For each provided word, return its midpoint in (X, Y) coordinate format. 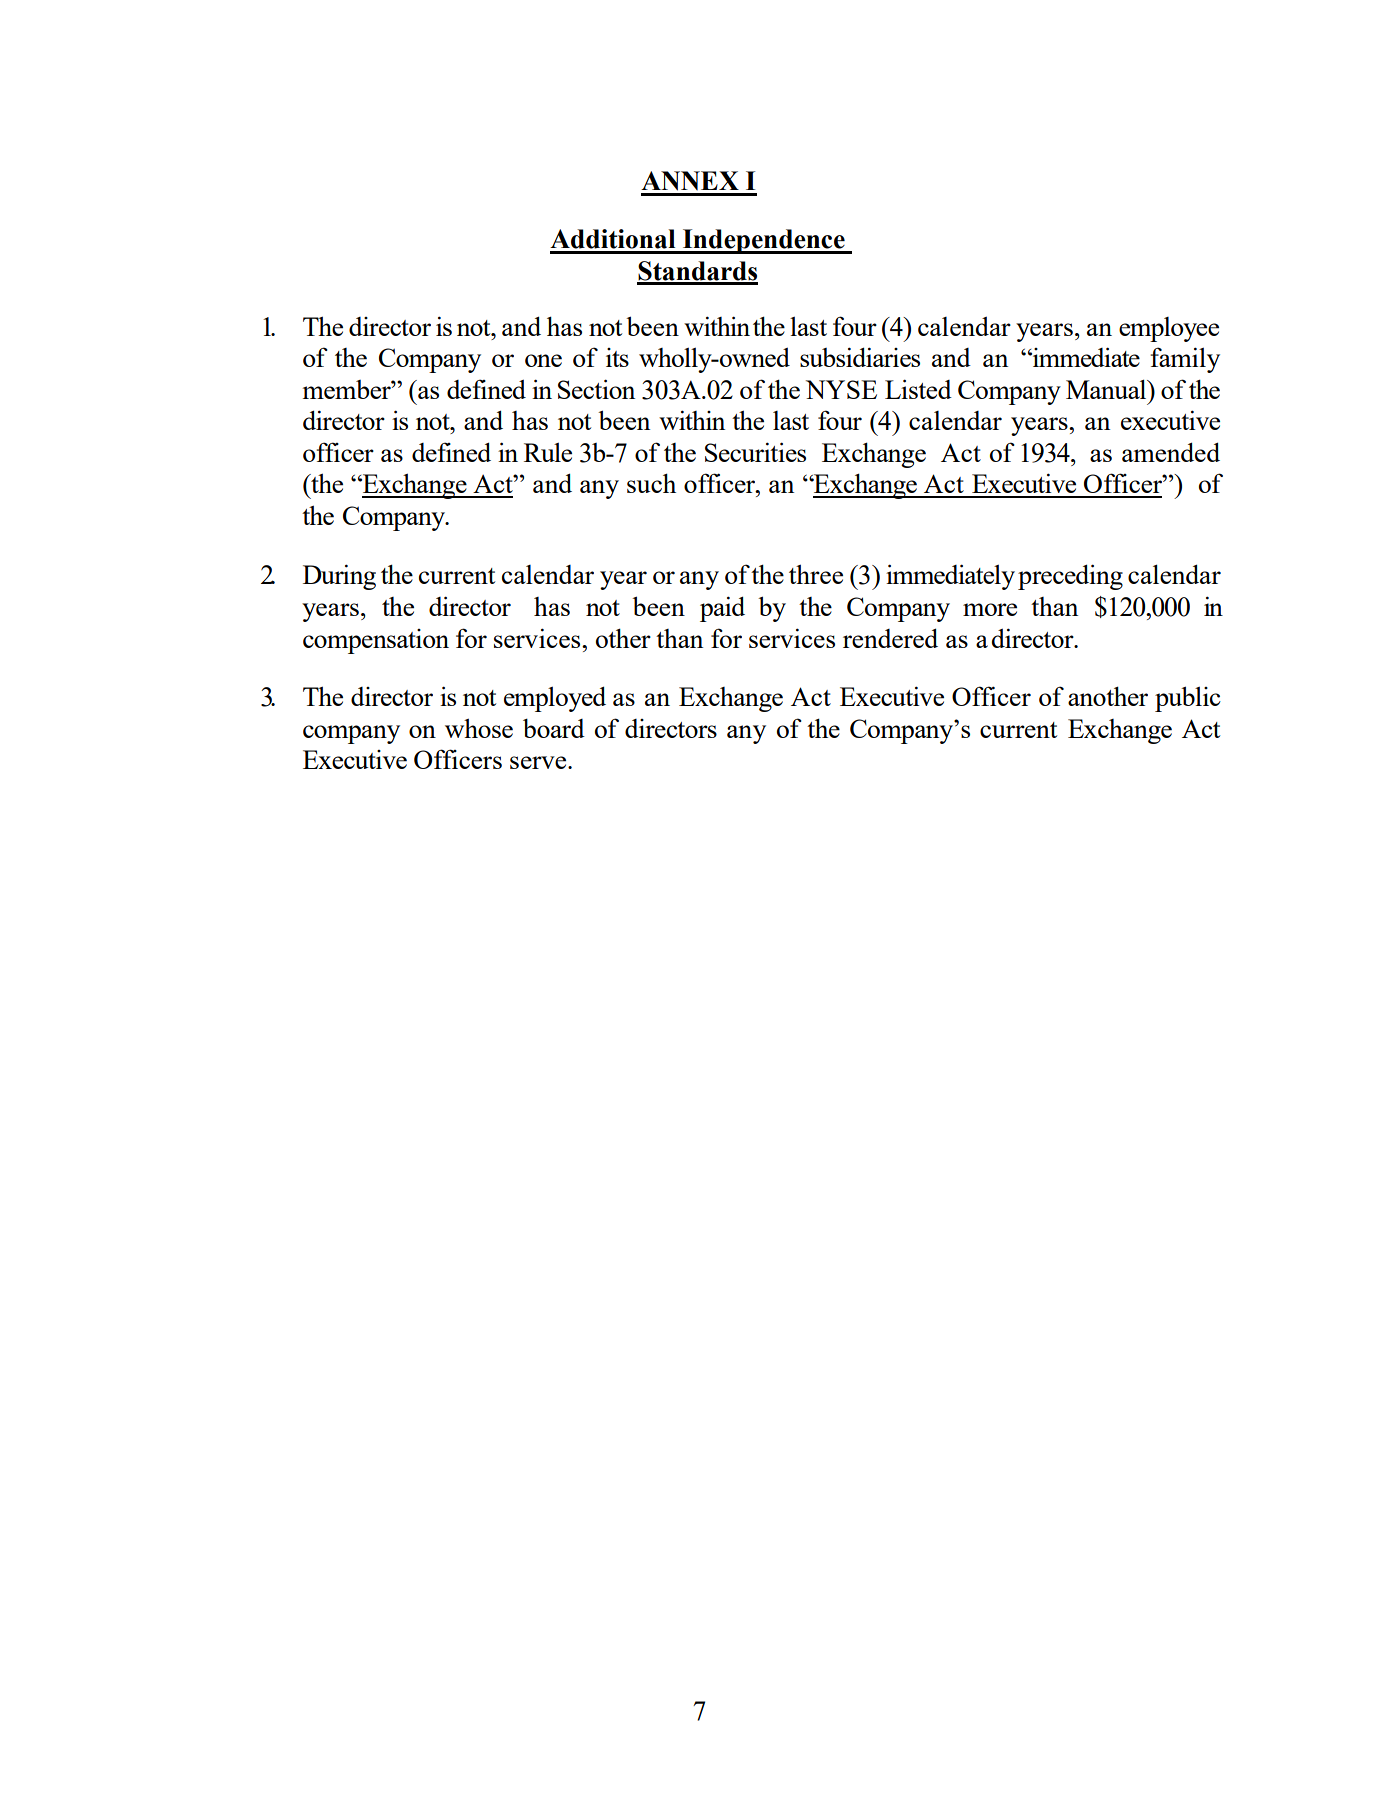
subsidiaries (860, 357)
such (651, 483)
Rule (548, 452)
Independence (764, 241)
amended (1171, 452)
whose (479, 728)
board (554, 728)
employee (1169, 329)
